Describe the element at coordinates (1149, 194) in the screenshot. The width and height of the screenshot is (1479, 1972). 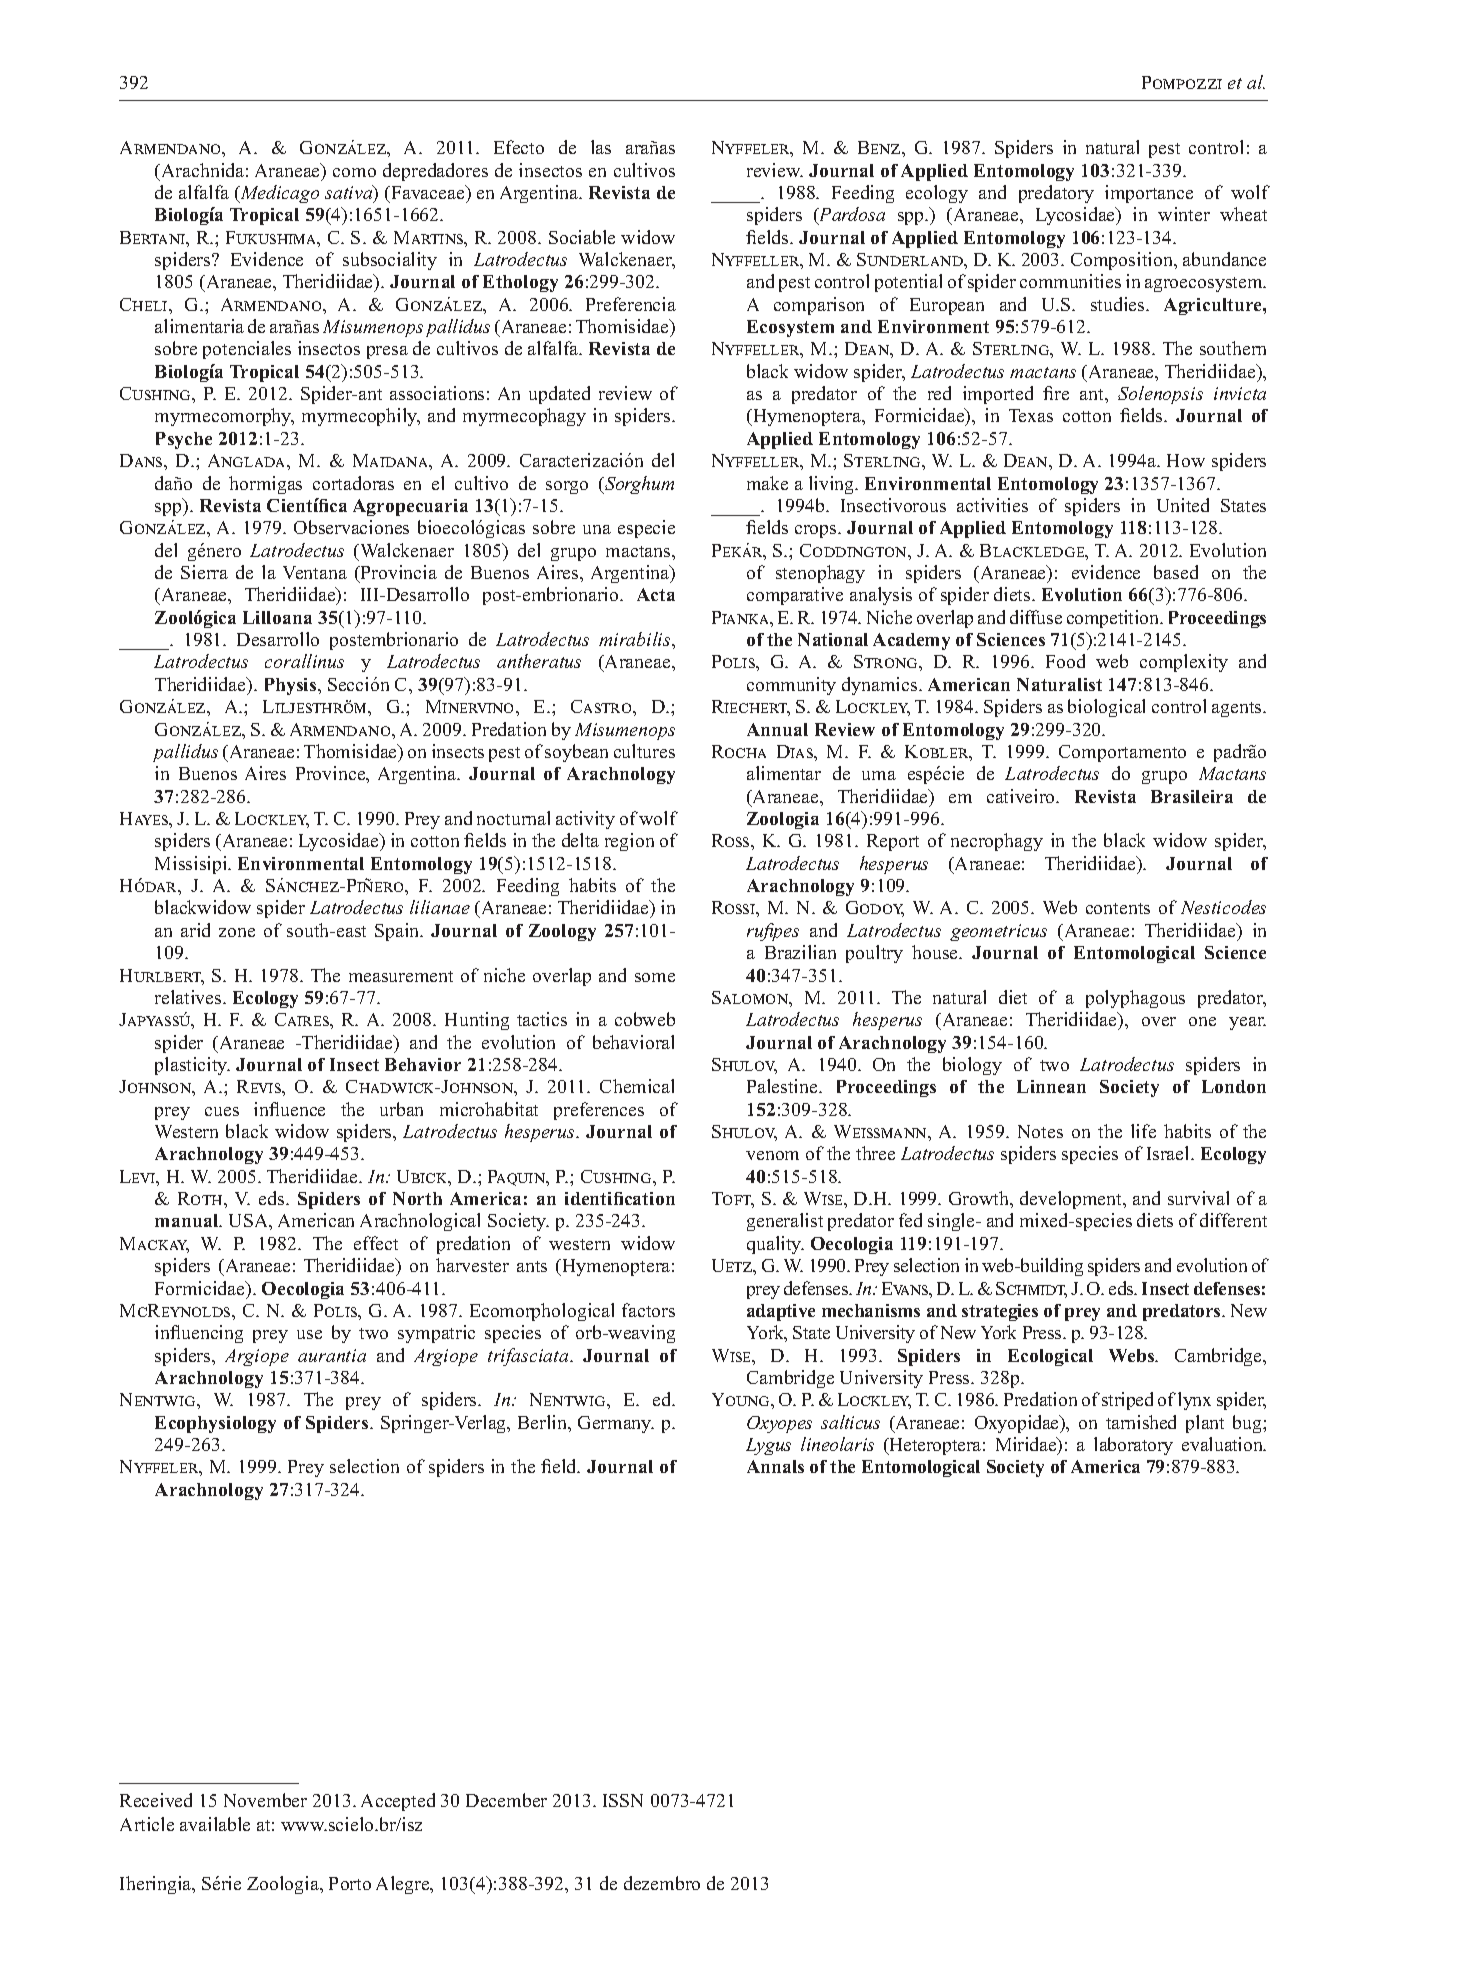
I see `importance` at that location.
